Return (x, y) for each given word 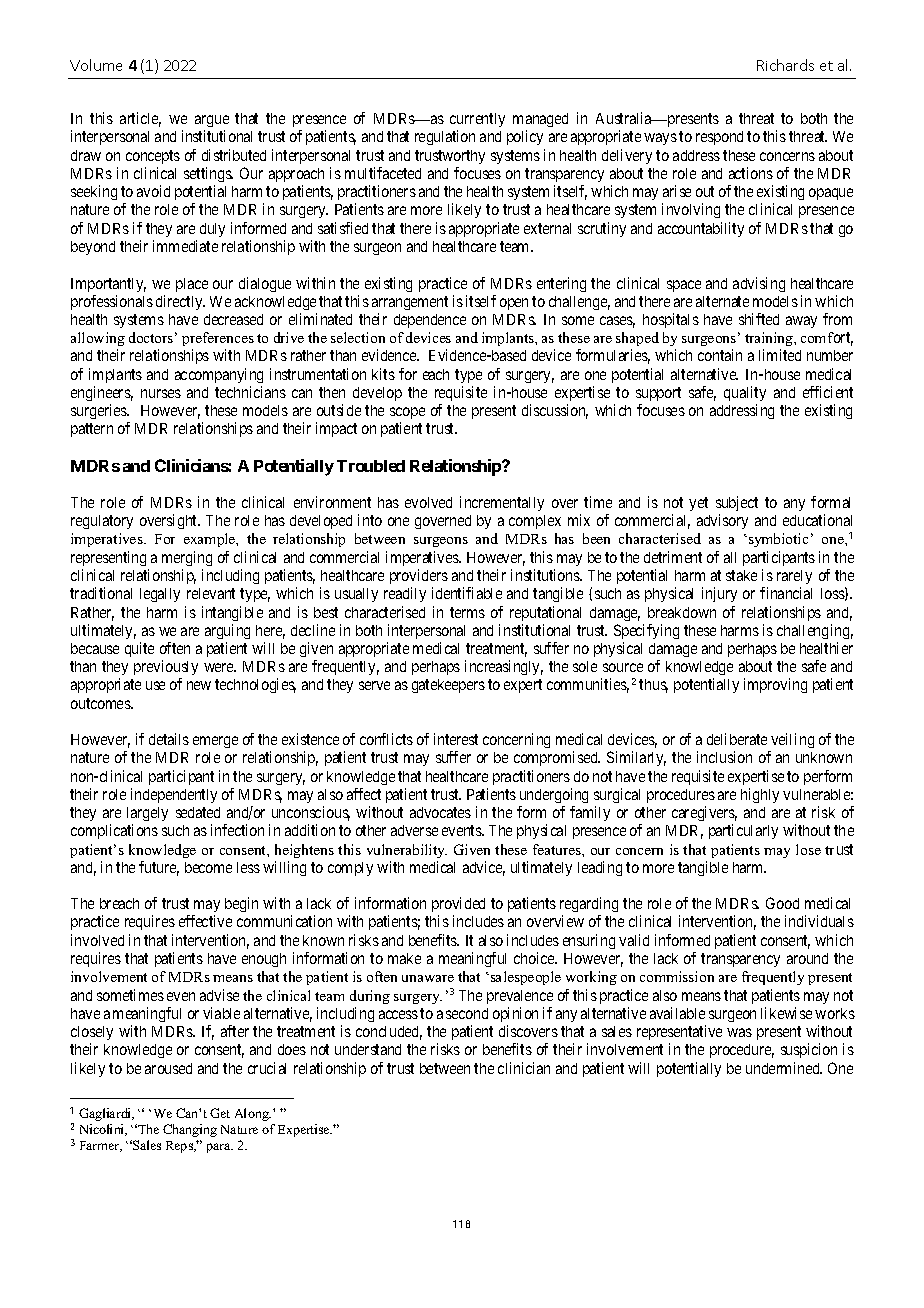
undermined (784, 1068)
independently (174, 795)
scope (407, 413)
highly (760, 795)
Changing (190, 1130)
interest (456, 739)
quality (745, 393)
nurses (161, 393)
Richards (785, 65)
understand (368, 1049)
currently (477, 120)
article (140, 119)
